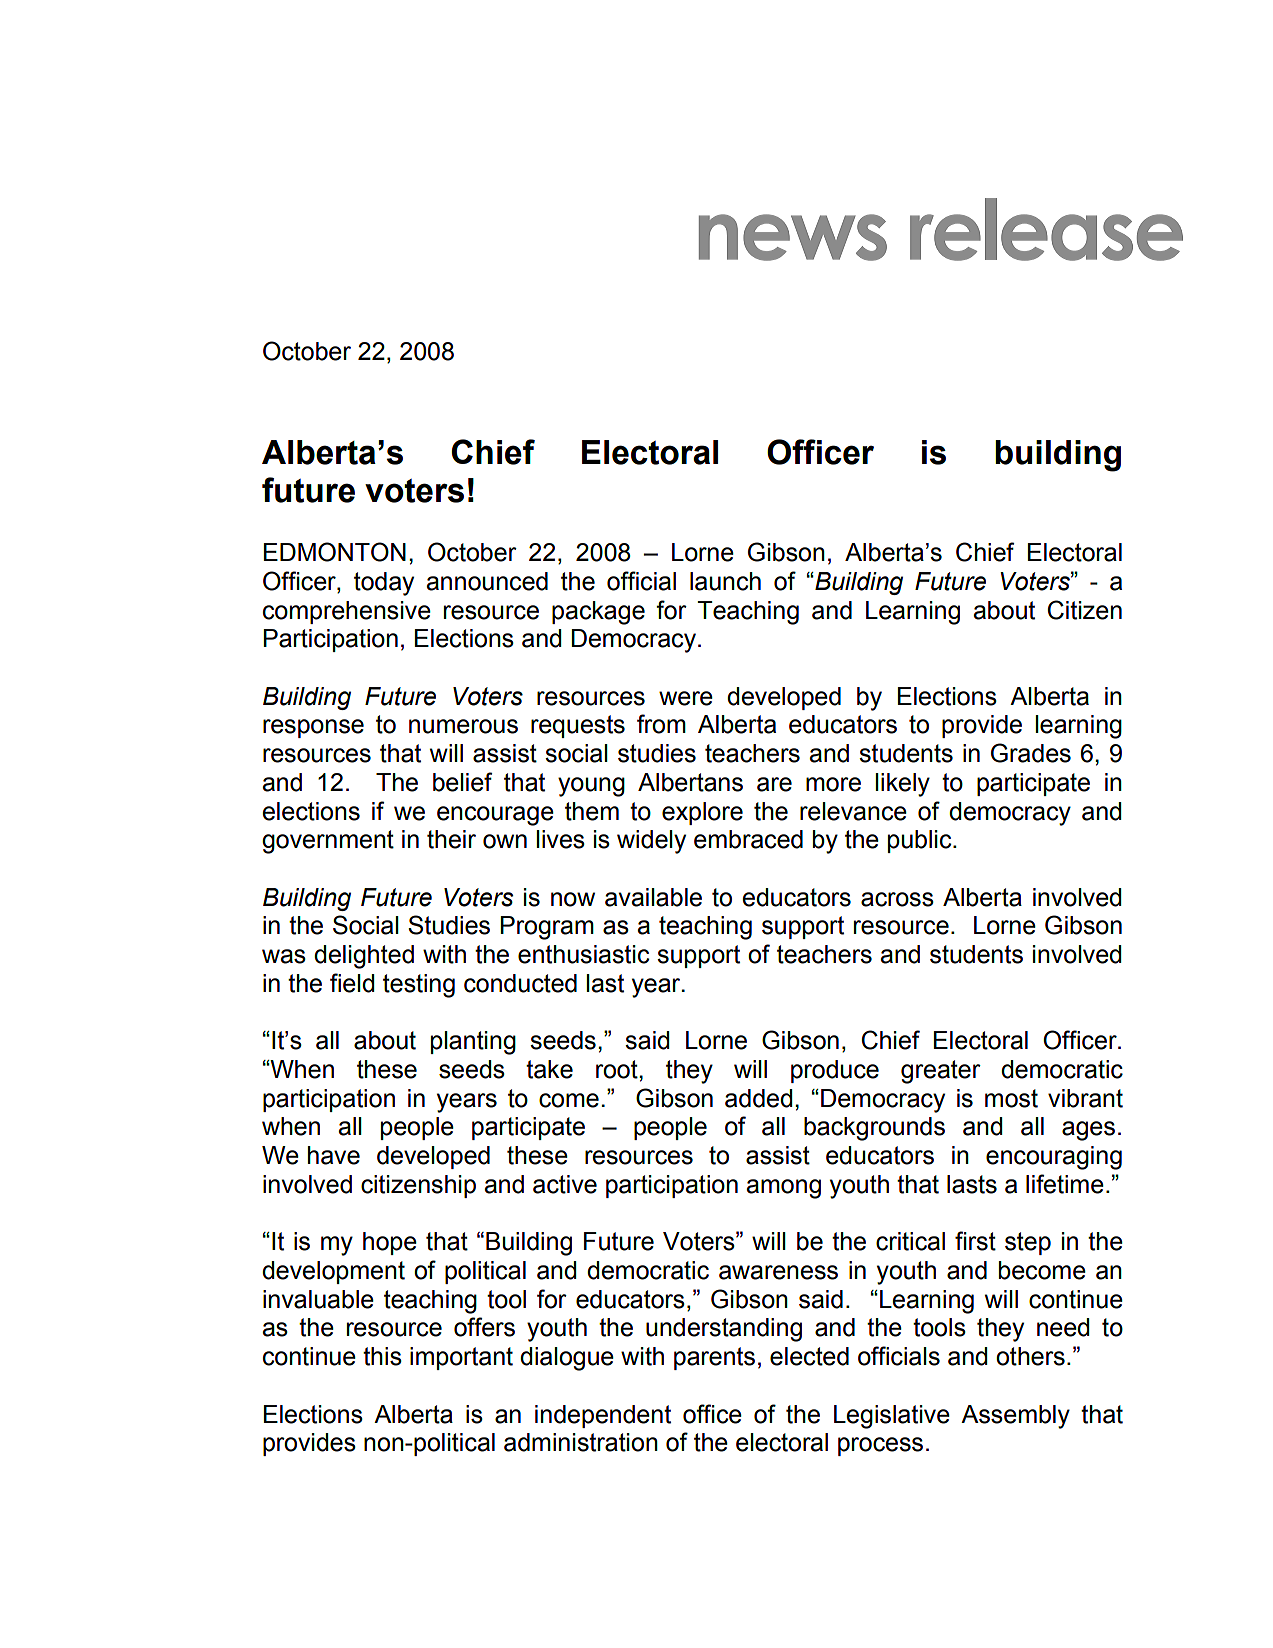  What do you see at coordinates (686, 698) in the screenshot?
I see `were` at bounding box center [686, 698].
